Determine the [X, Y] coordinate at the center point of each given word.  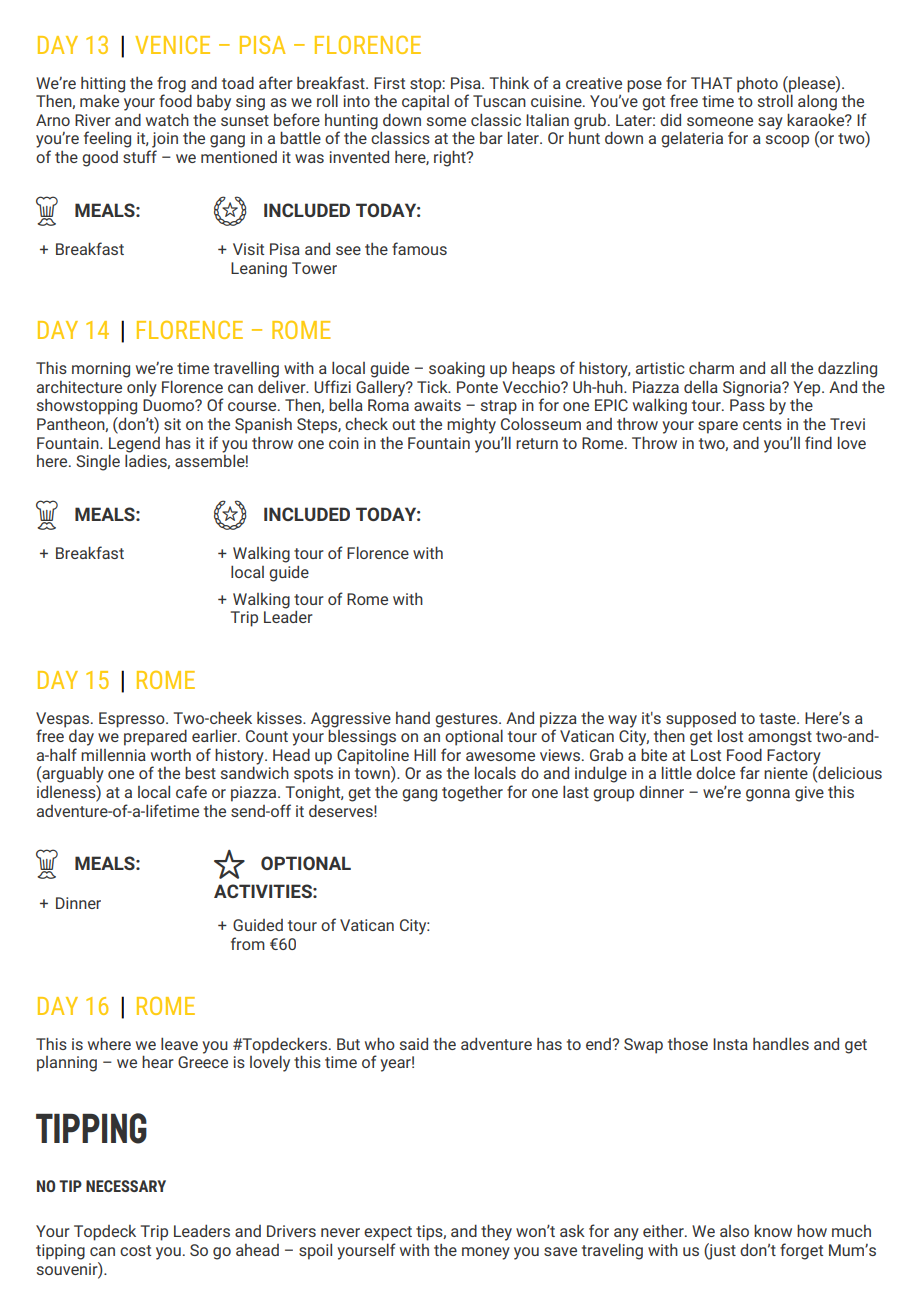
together [472, 793]
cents [762, 424]
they [496, 1232]
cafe [191, 791]
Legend [134, 445]
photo [757, 85]
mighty [471, 426]
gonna [768, 795]
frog [171, 84]
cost [135, 1250]
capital [425, 101]
